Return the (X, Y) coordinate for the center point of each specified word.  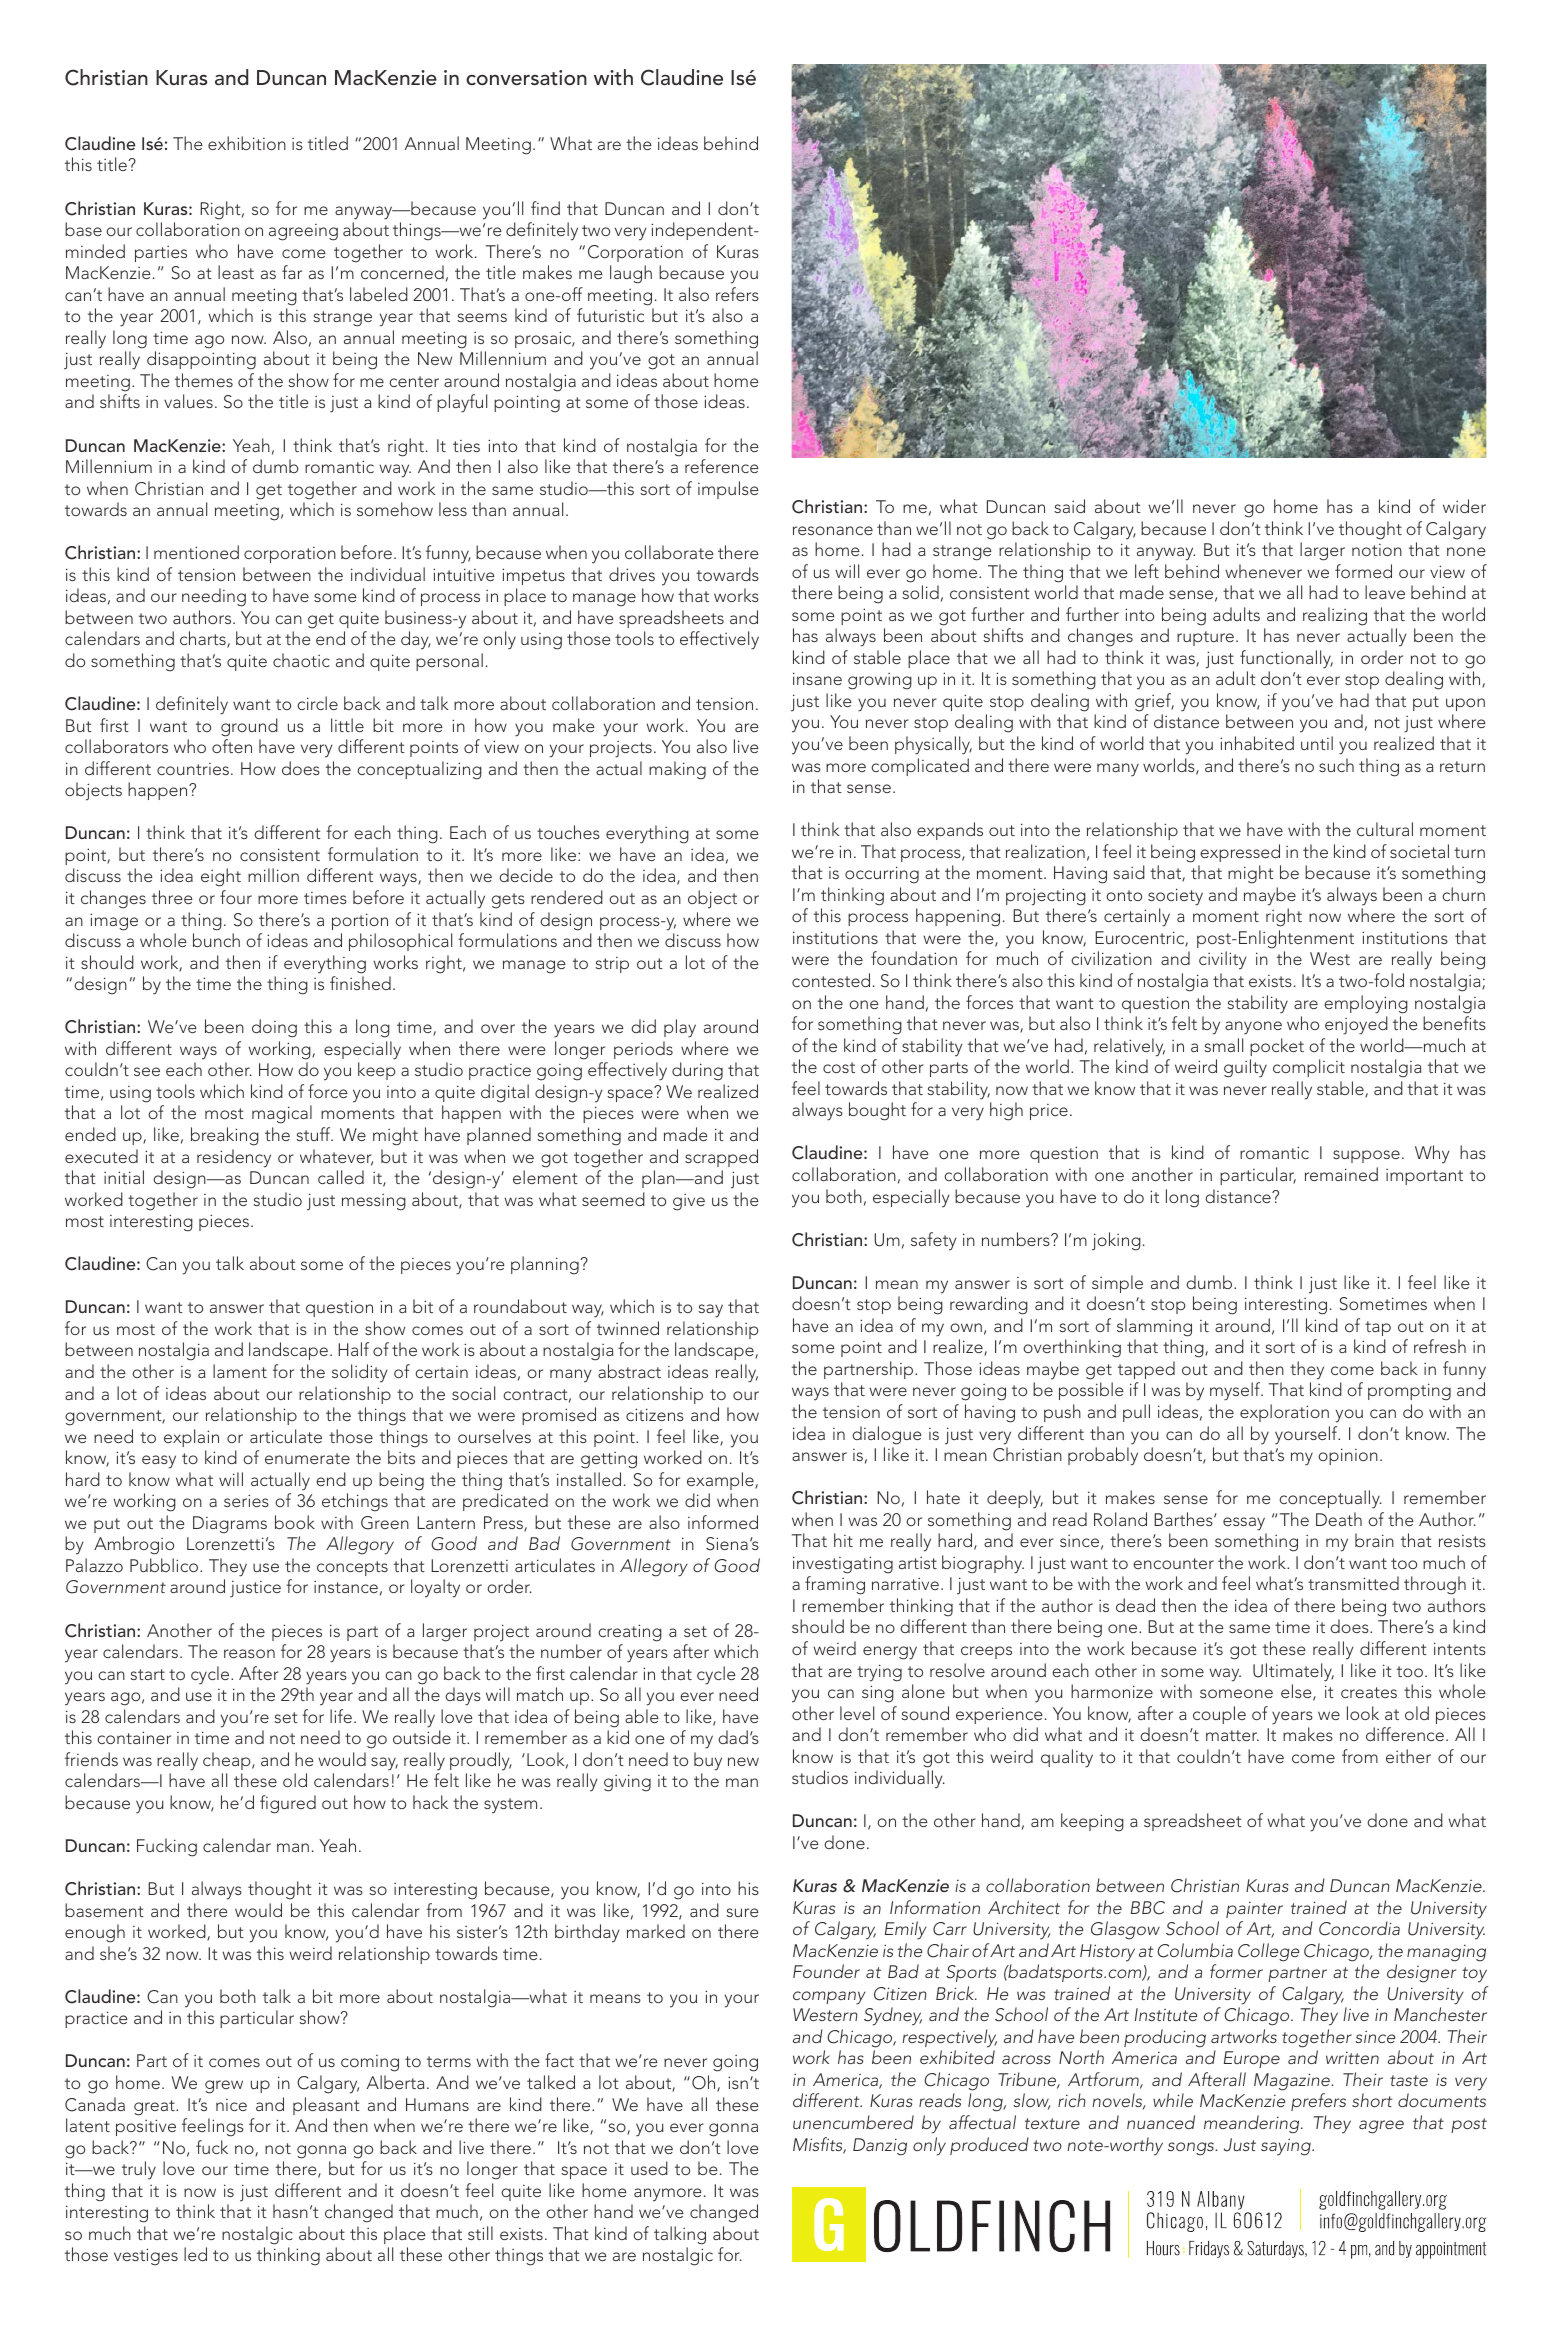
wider (1464, 506)
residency (234, 1158)
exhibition (247, 143)
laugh (631, 274)
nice (231, 2105)
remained (1341, 1174)
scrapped (721, 1158)
